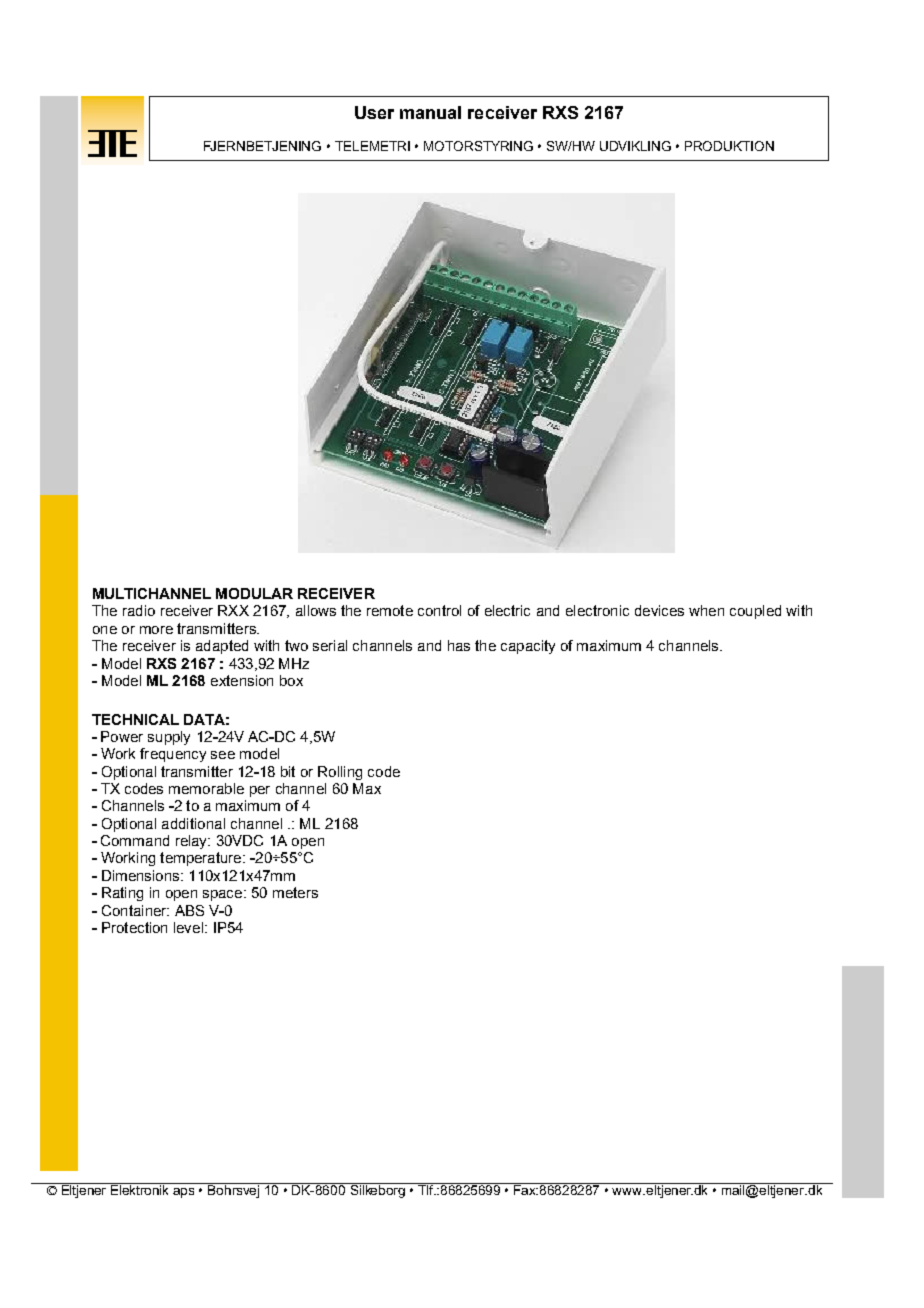  I want to click on has, so click(459, 645).
